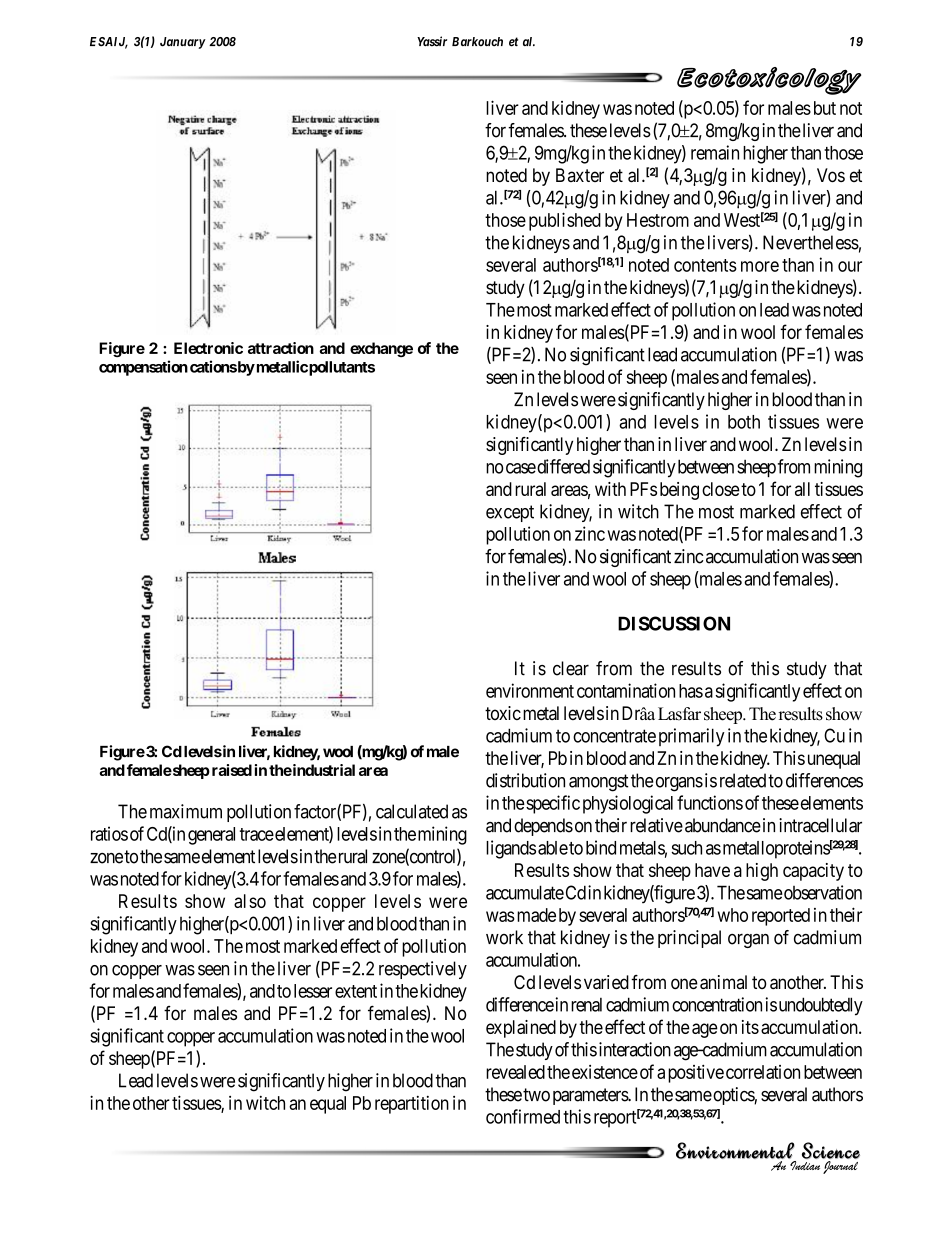 Image resolution: width=952 pixels, height=1233 pixels. Describe the element at coordinates (412, 1105) in the document. I see `repartition` at that location.
